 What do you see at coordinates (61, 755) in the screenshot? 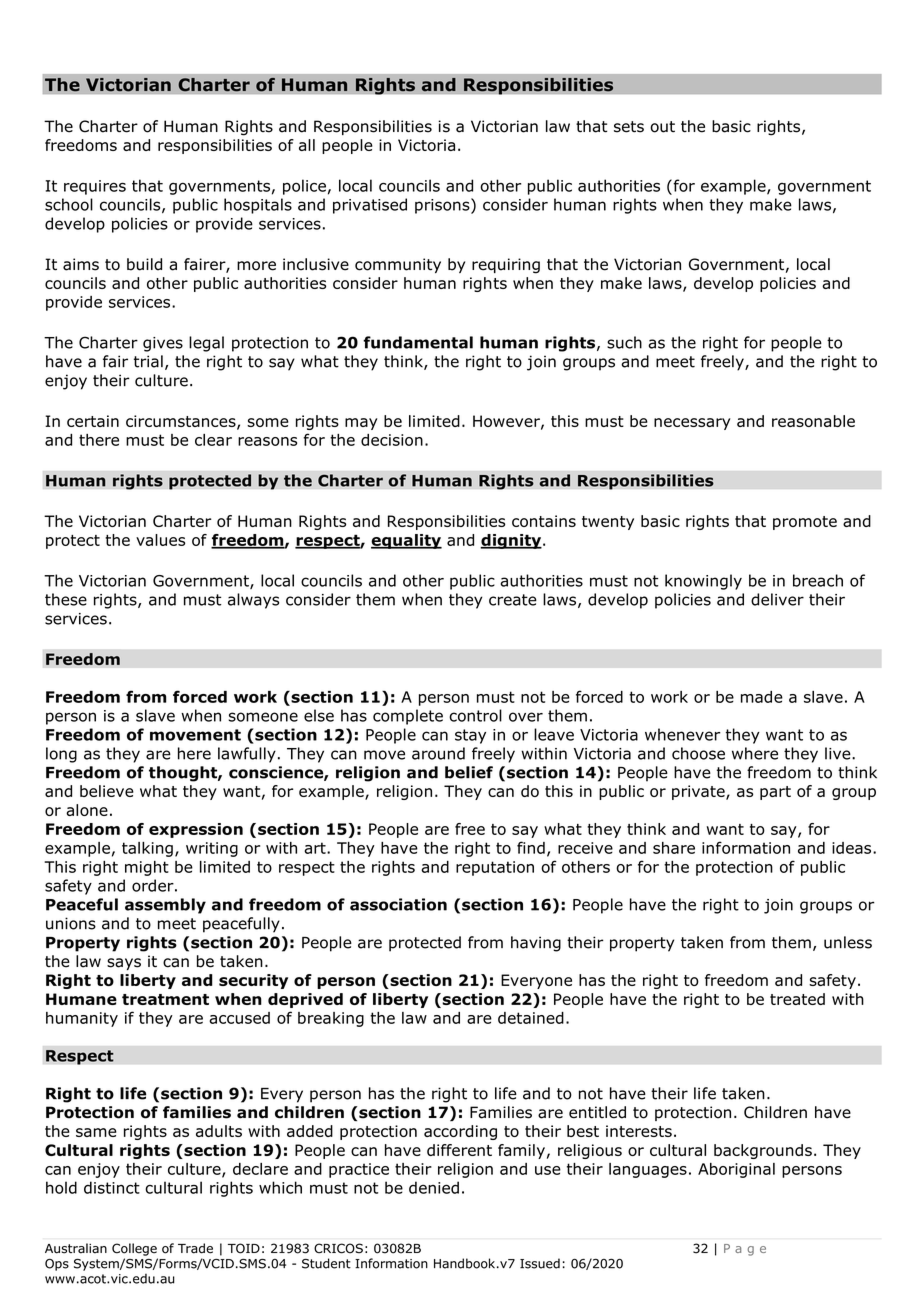
I see `long` at bounding box center [61, 755].
